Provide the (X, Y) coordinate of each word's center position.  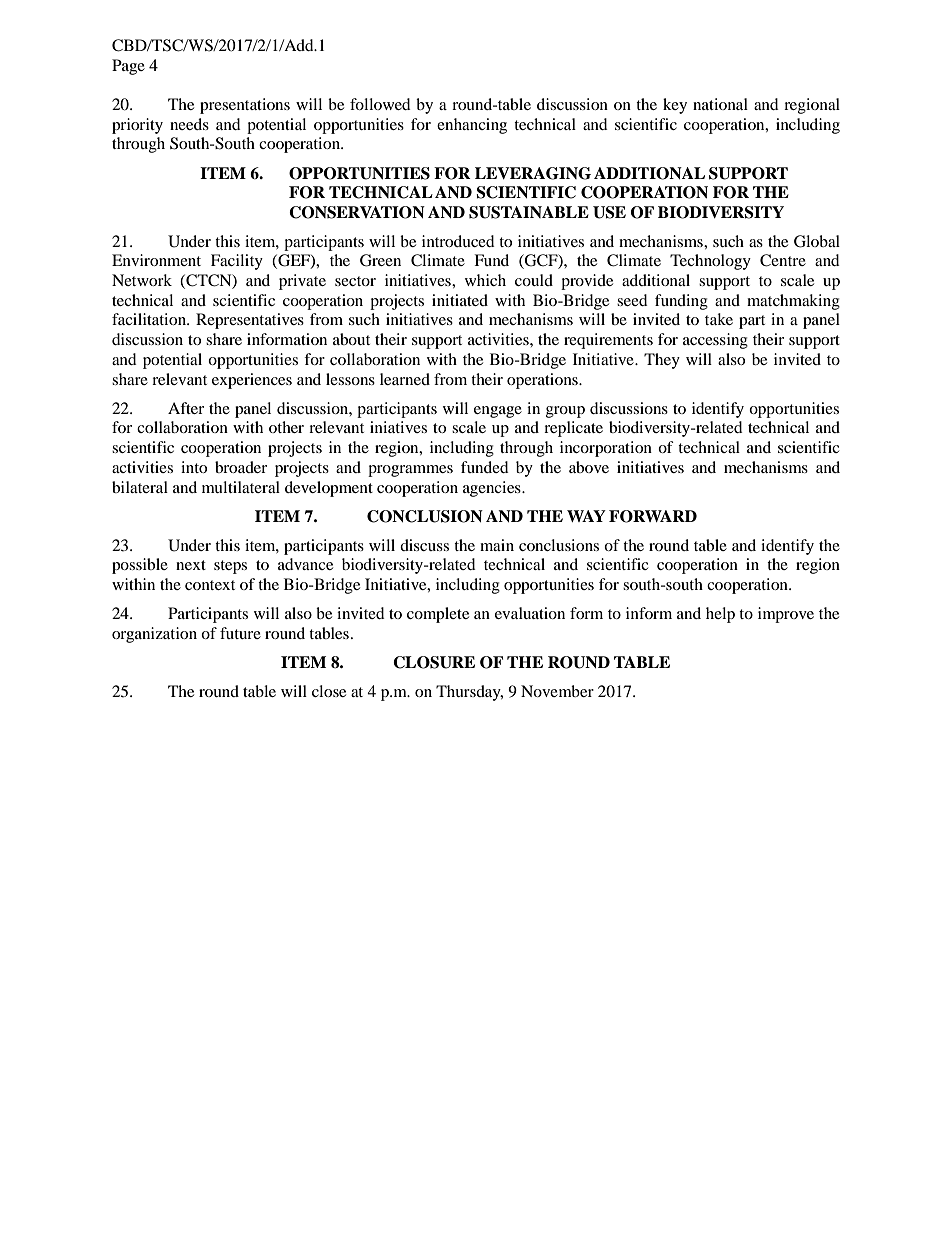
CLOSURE (434, 662)
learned (405, 379)
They (662, 361)
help (720, 615)
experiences (252, 381)
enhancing (472, 126)
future (240, 633)
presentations (245, 106)
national (720, 104)
